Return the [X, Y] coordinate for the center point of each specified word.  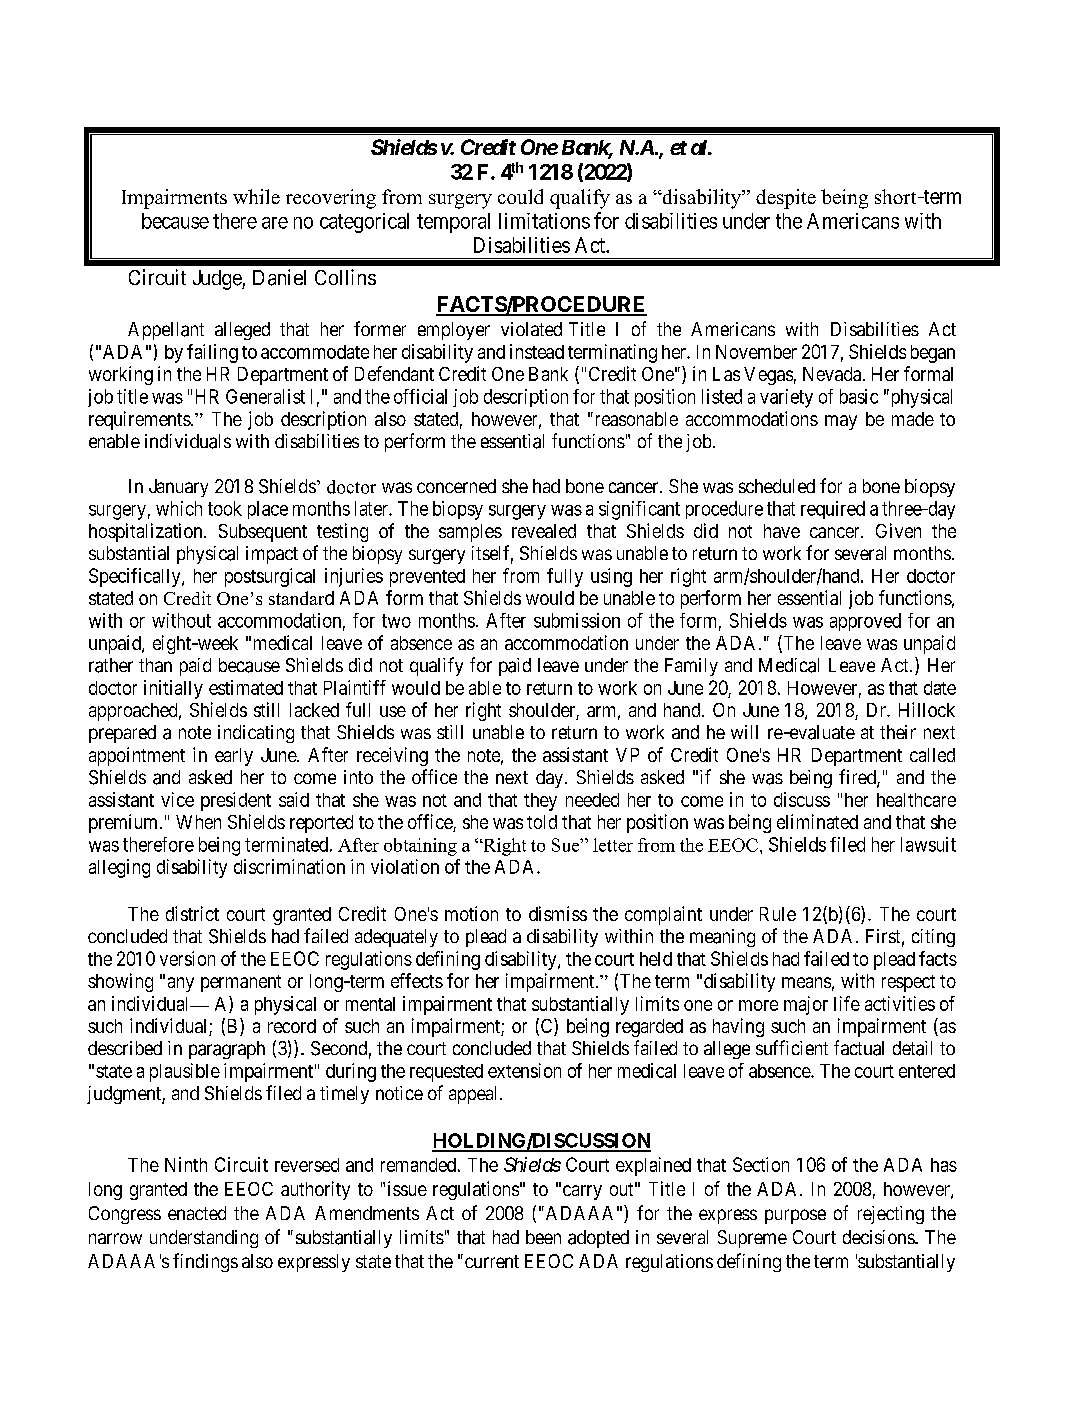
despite [786, 199]
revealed [544, 531]
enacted [197, 1213]
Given [898, 530]
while [256, 196]
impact [272, 555]
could [520, 196]
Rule [778, 914]
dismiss [558, 913]
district [192, 913]
